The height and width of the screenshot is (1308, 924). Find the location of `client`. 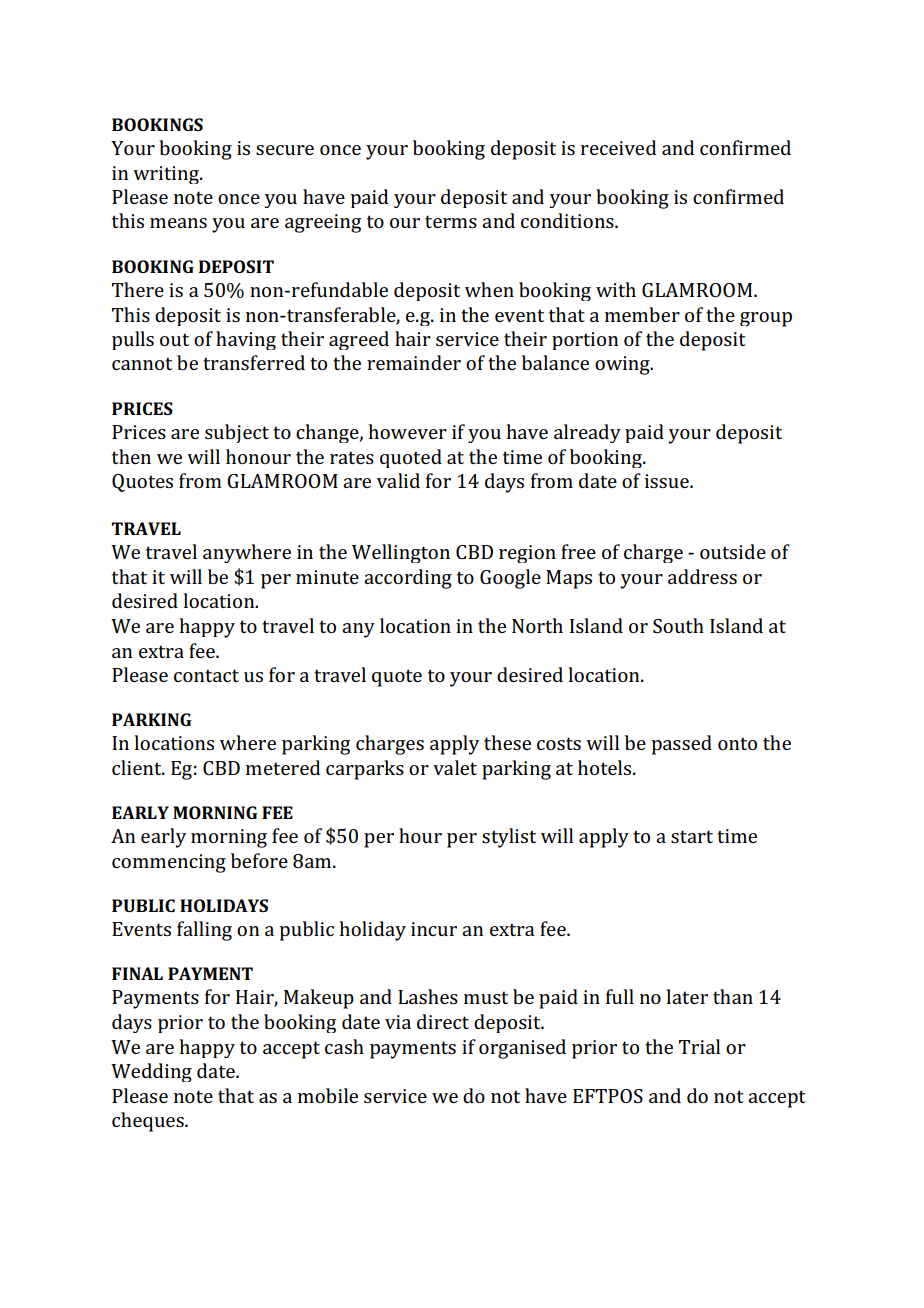

client is located at coordinates (138, 767).
